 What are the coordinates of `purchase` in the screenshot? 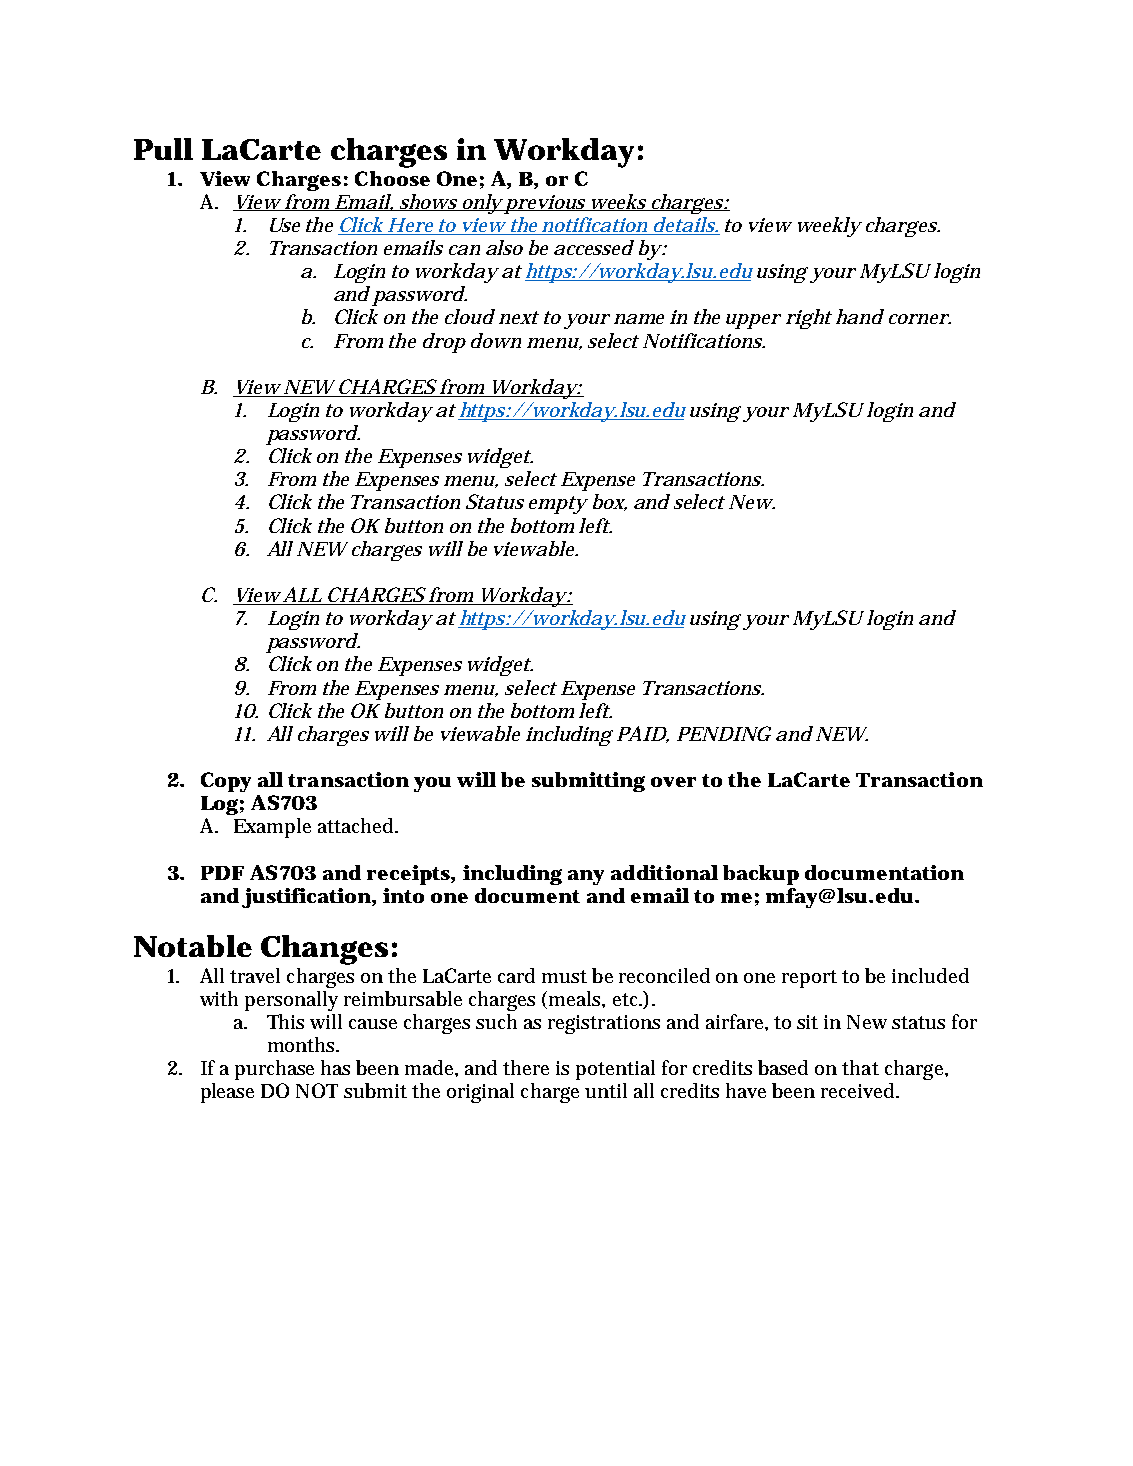 It's located at (274, 1070).
